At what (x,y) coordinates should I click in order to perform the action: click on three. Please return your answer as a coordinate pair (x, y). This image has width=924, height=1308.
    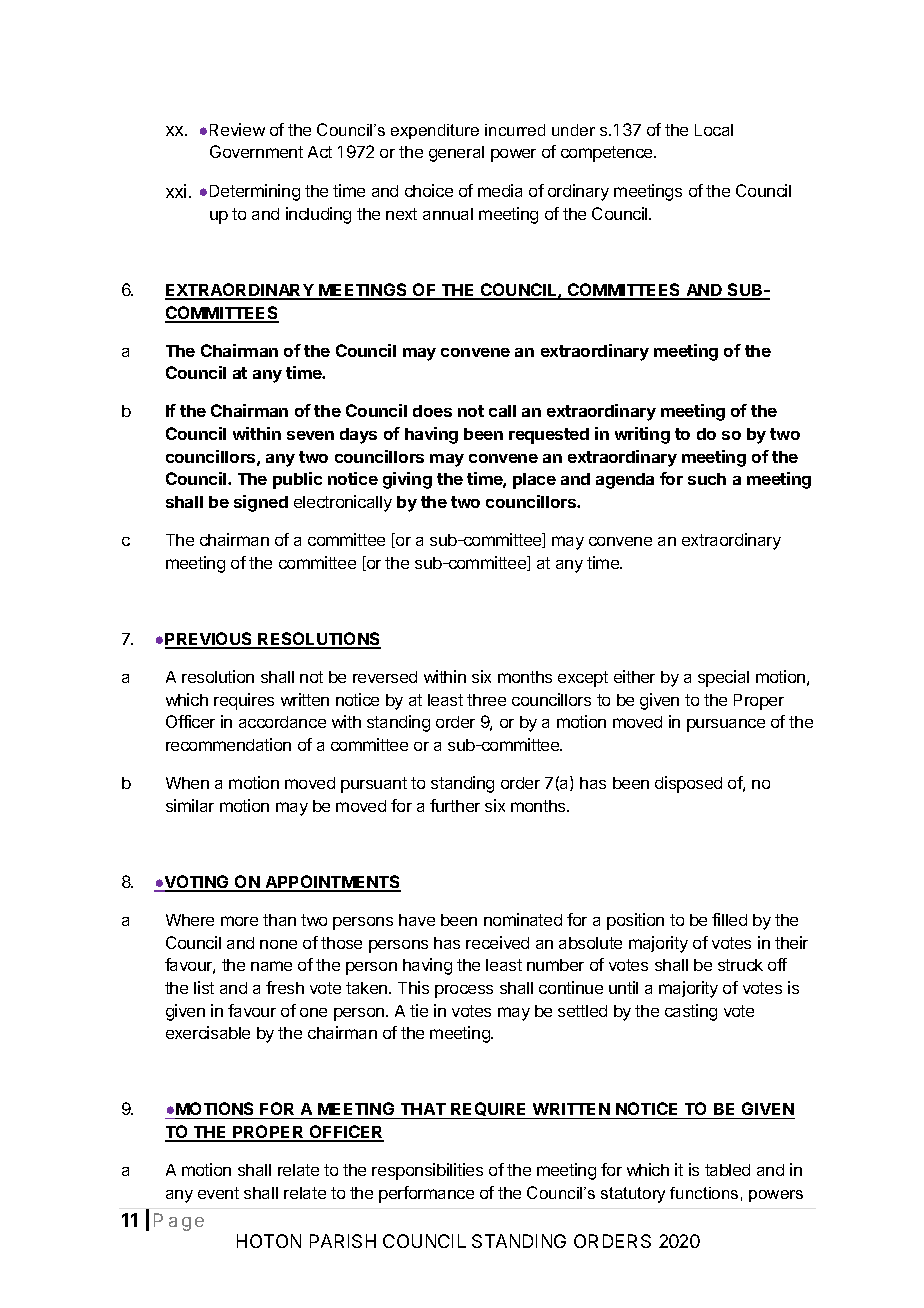
    Looking at the image, I should click on (486, 700).
